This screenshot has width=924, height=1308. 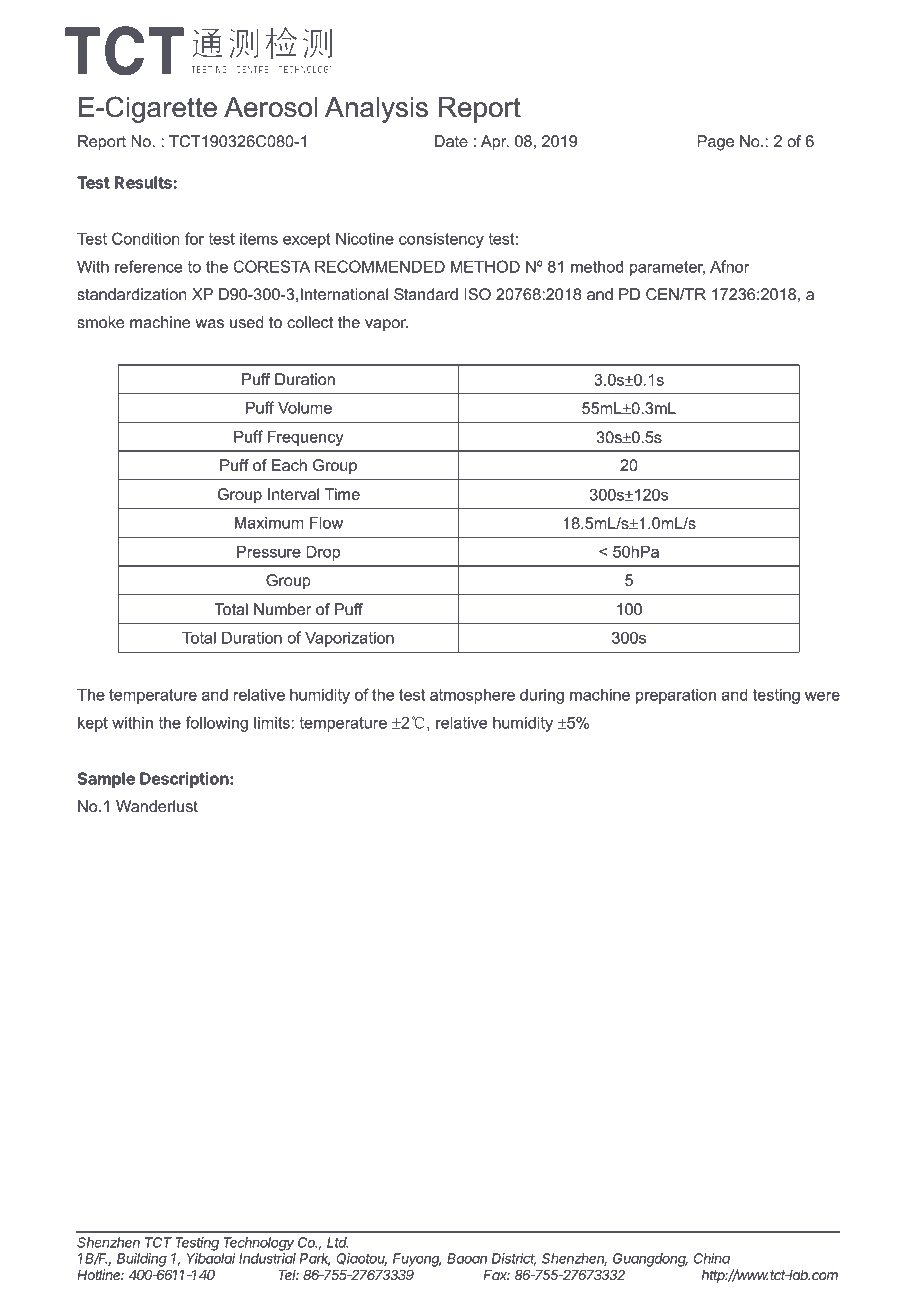 I want to click on Date, so click(x=451, y=141).
